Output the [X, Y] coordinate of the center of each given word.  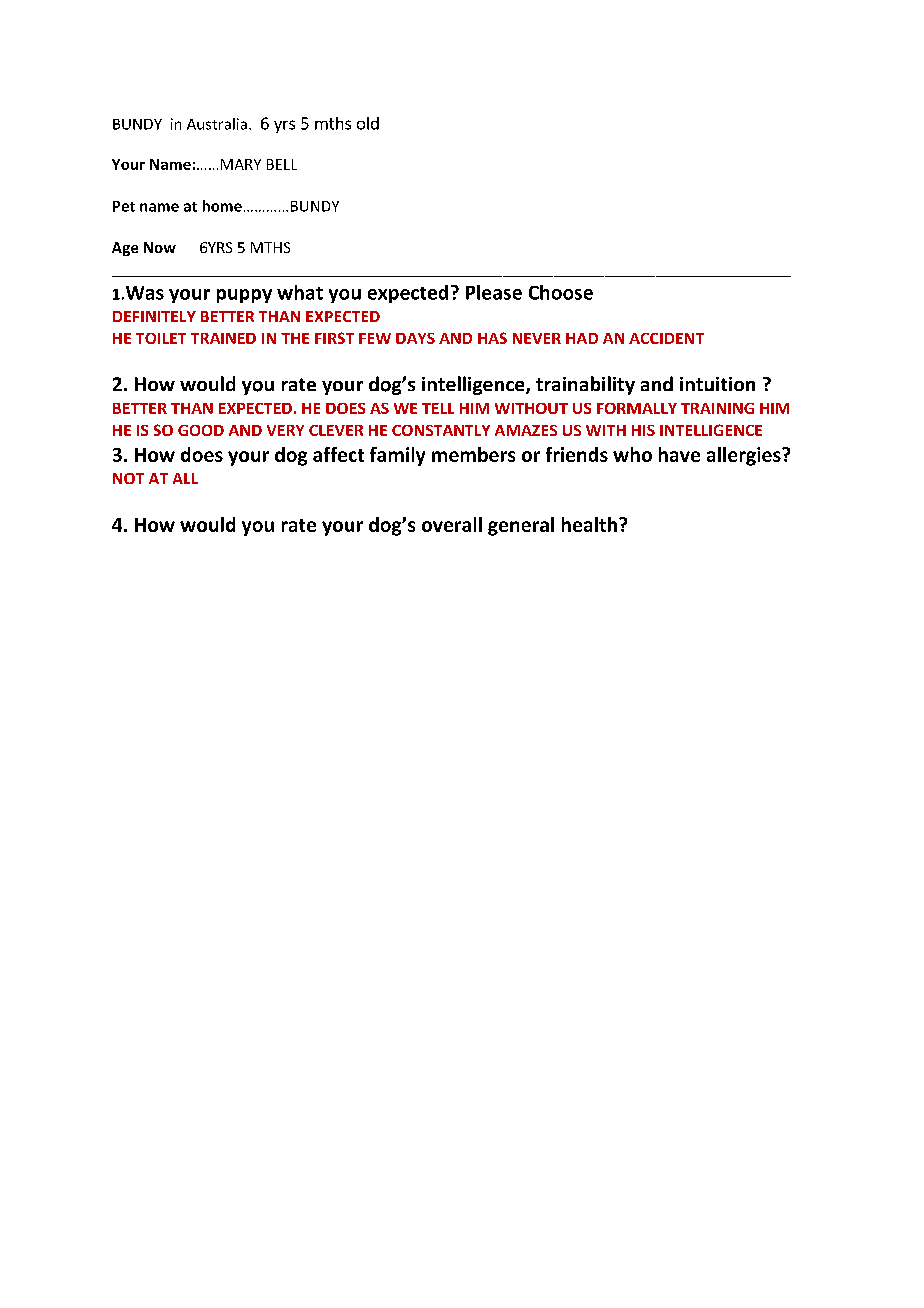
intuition [717, 384]
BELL [282, 164]
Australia [217, 124]
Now [160, 247]
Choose [561, 292]
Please [494, 292]
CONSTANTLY [441, 430]
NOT [128, 478]
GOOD [201, 430]
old [368, 123]
